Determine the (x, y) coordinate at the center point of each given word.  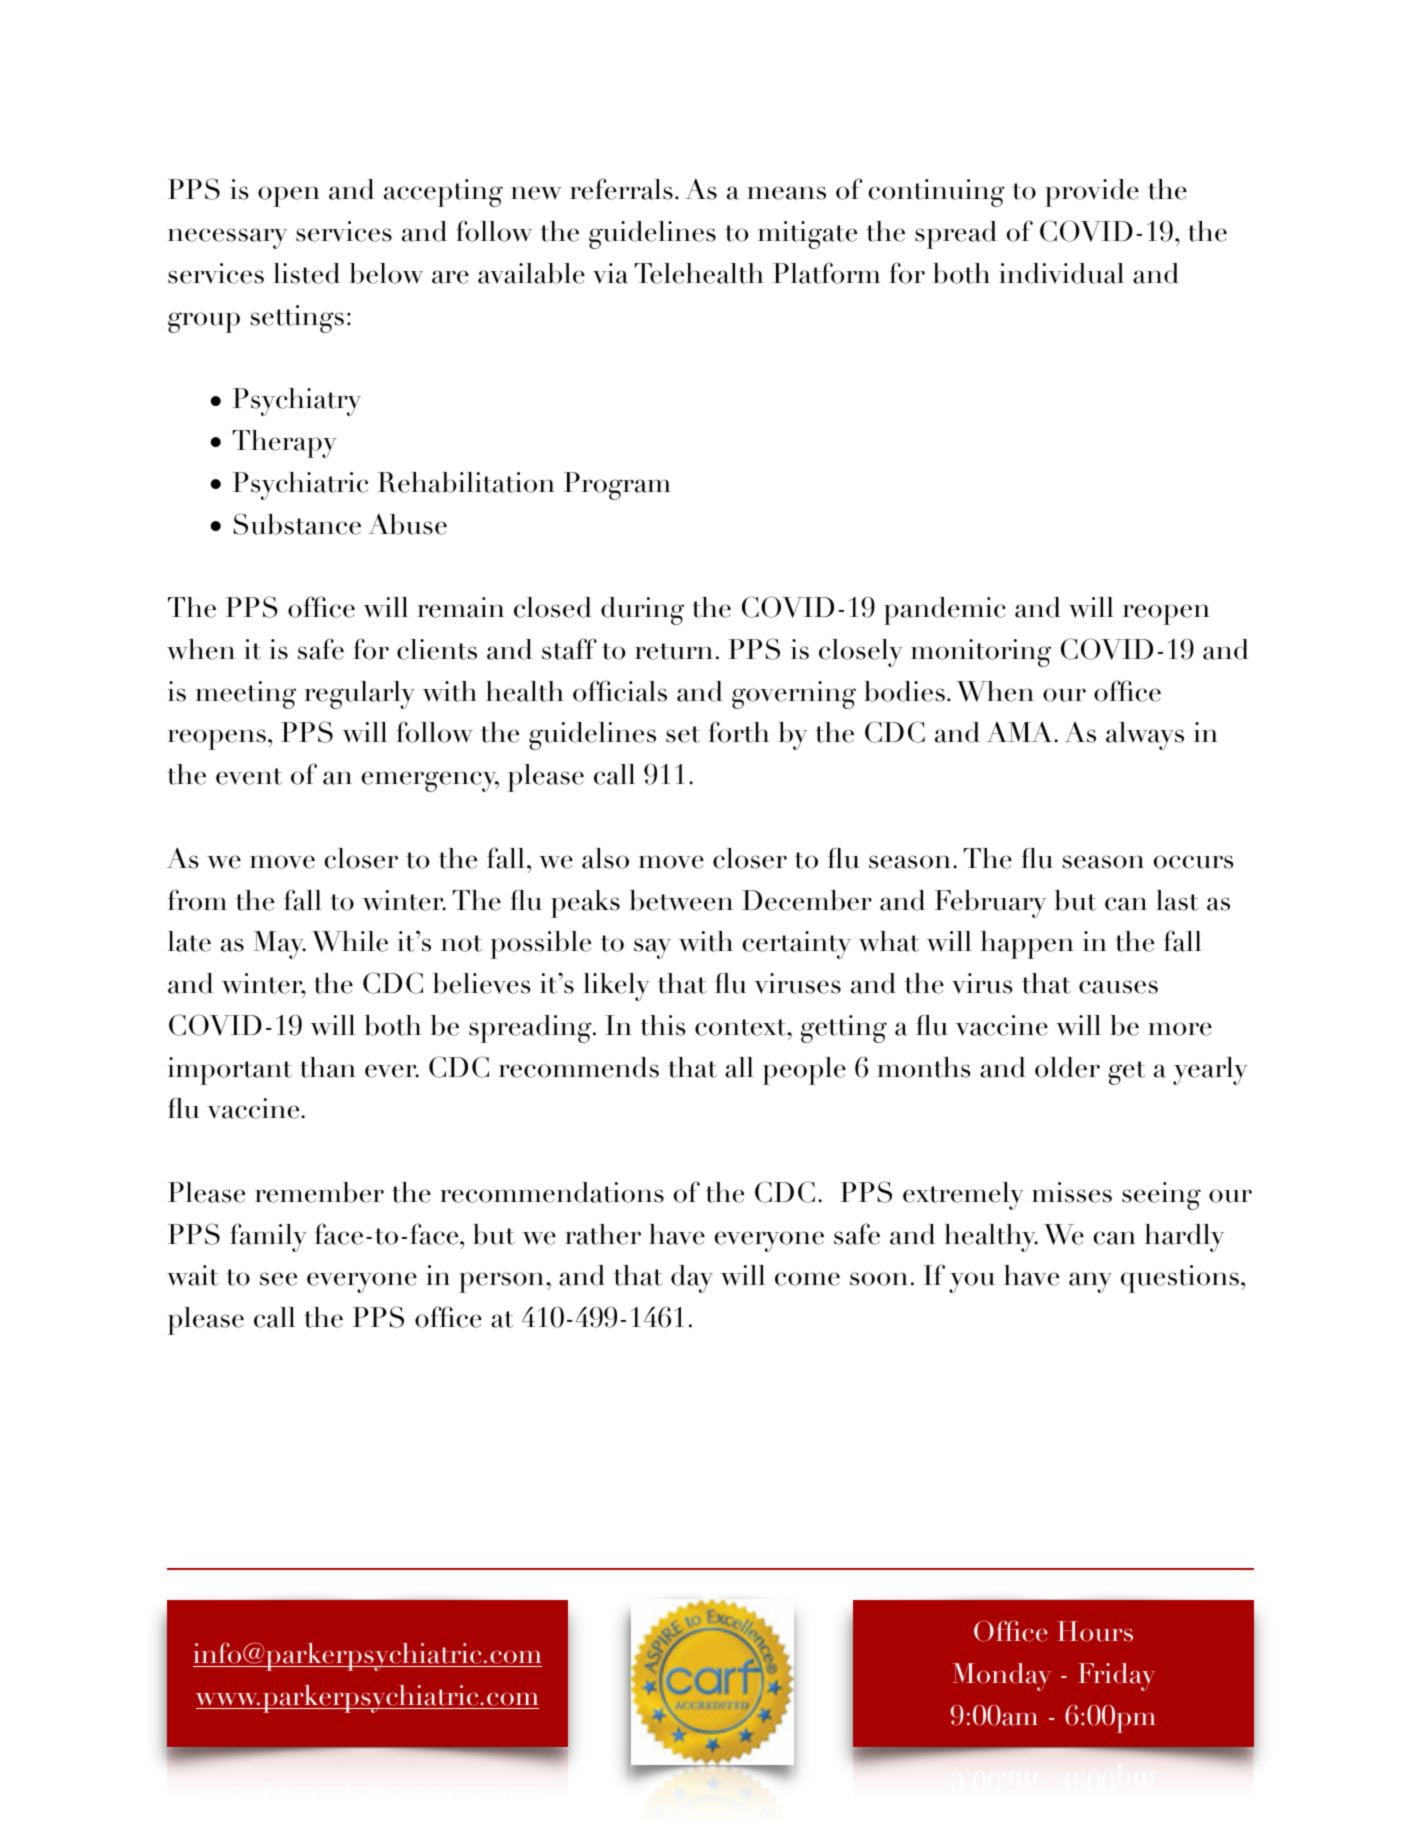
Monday (1001, 1677)
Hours (1095, 1631)
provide (1092, 193)
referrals (621, 189)
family (268, 1237)
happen (1027, 945)
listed (307, 273)
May (279, 945)
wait (192, 1275)
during (642, 611)
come (807, 1279)
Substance (297, 524)
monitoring (981, 653)
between (681, 900)
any (1090, 1282)
